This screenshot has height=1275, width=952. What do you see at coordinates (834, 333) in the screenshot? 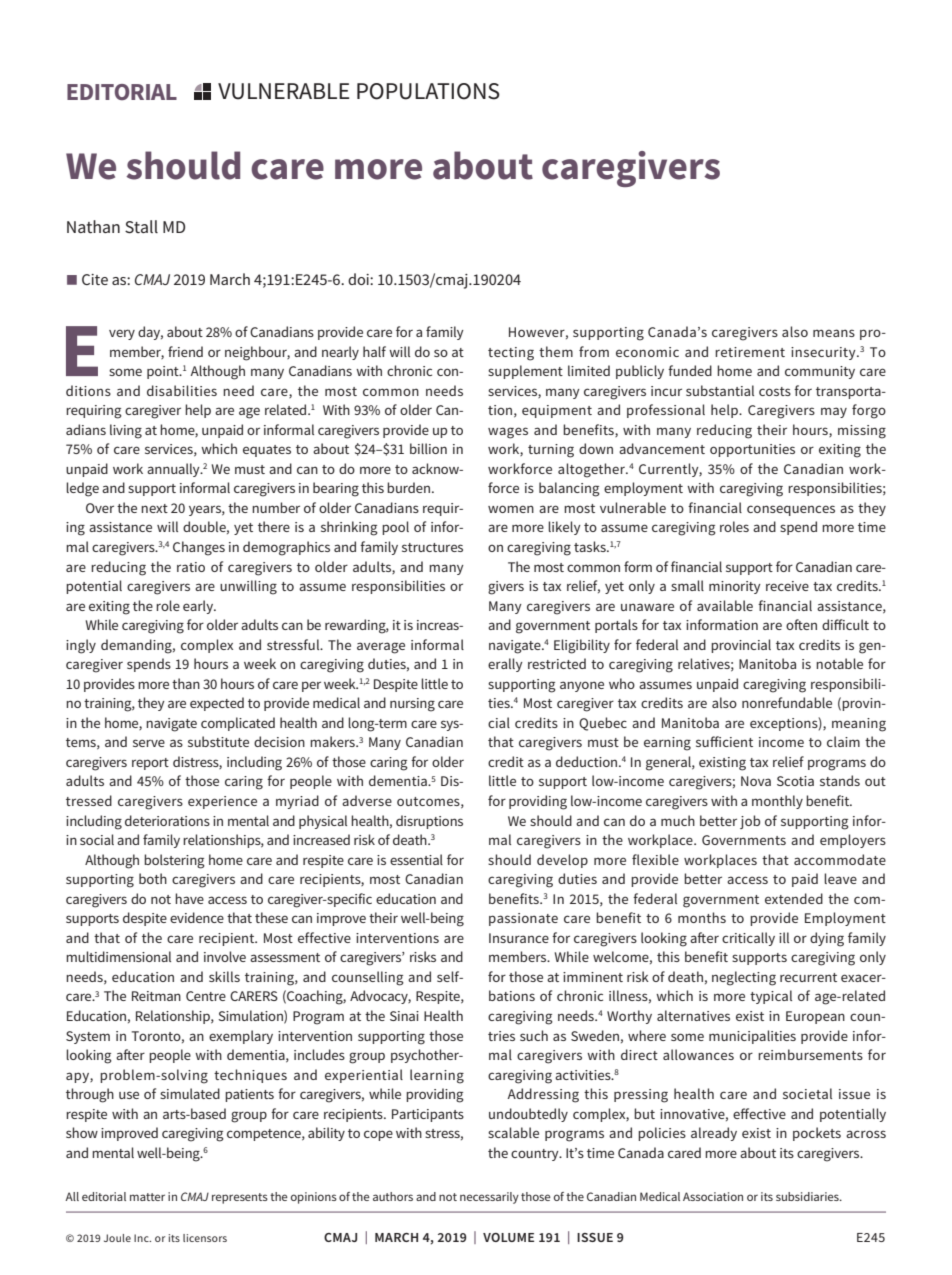
I see `means` at bounding box center [834, 333].
